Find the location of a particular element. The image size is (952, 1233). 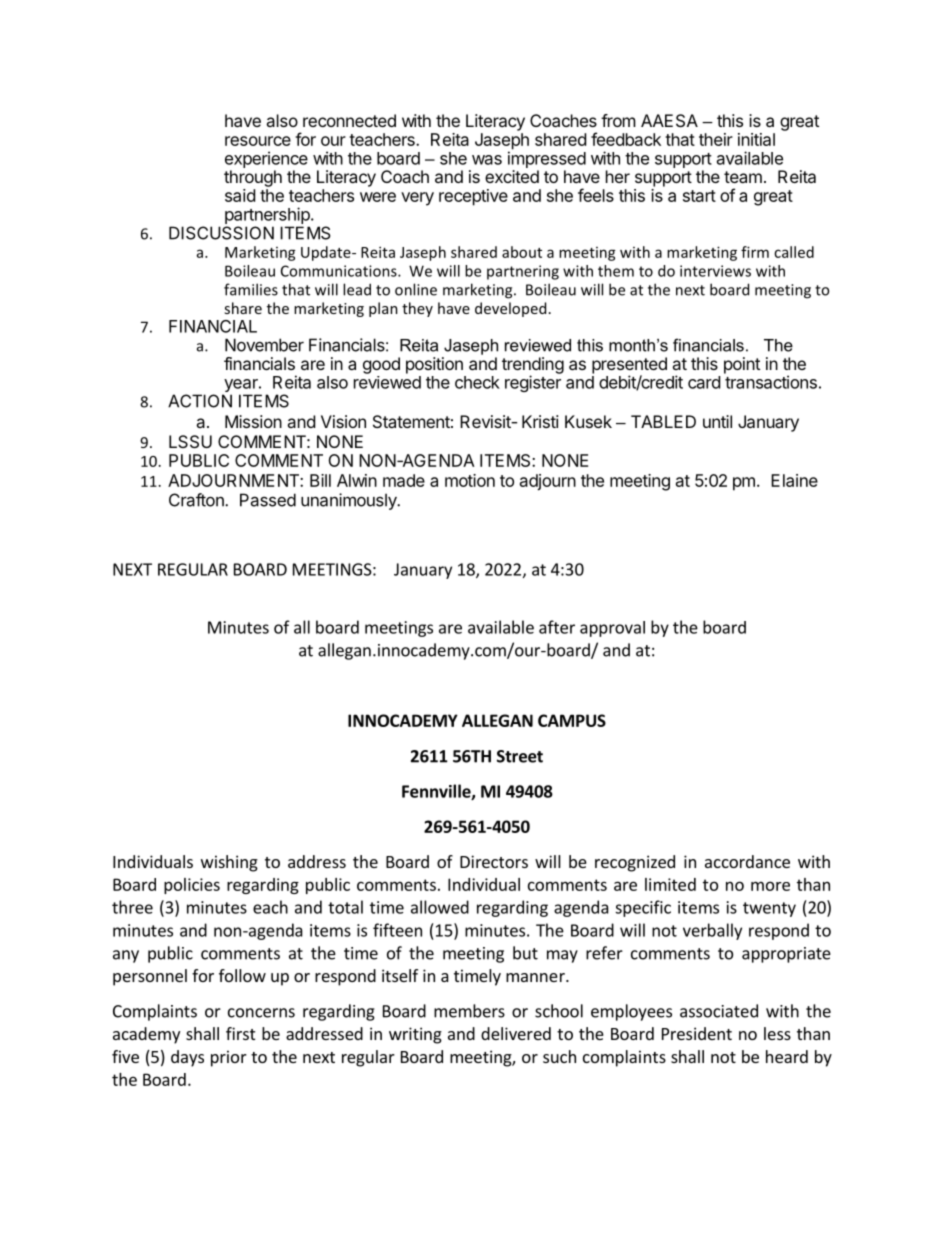

Mission is located at coordinates (253, 421).
